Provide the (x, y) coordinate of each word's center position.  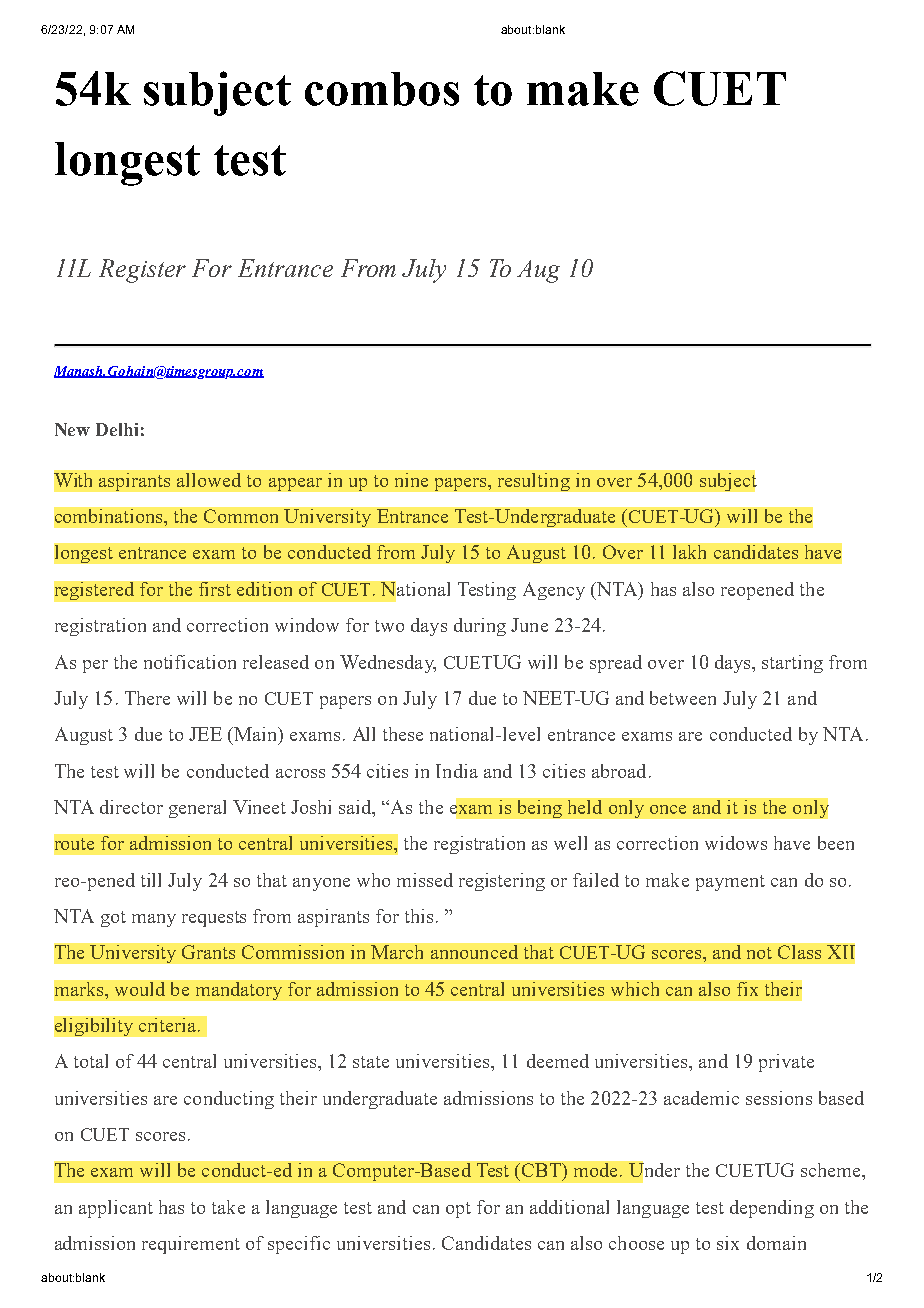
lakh (689, 552)
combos (382, 89)
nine (411, 480)
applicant (116, 1209)
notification (190, 662)
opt (458, 1210)
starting (792, 664)
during (480, 627)
